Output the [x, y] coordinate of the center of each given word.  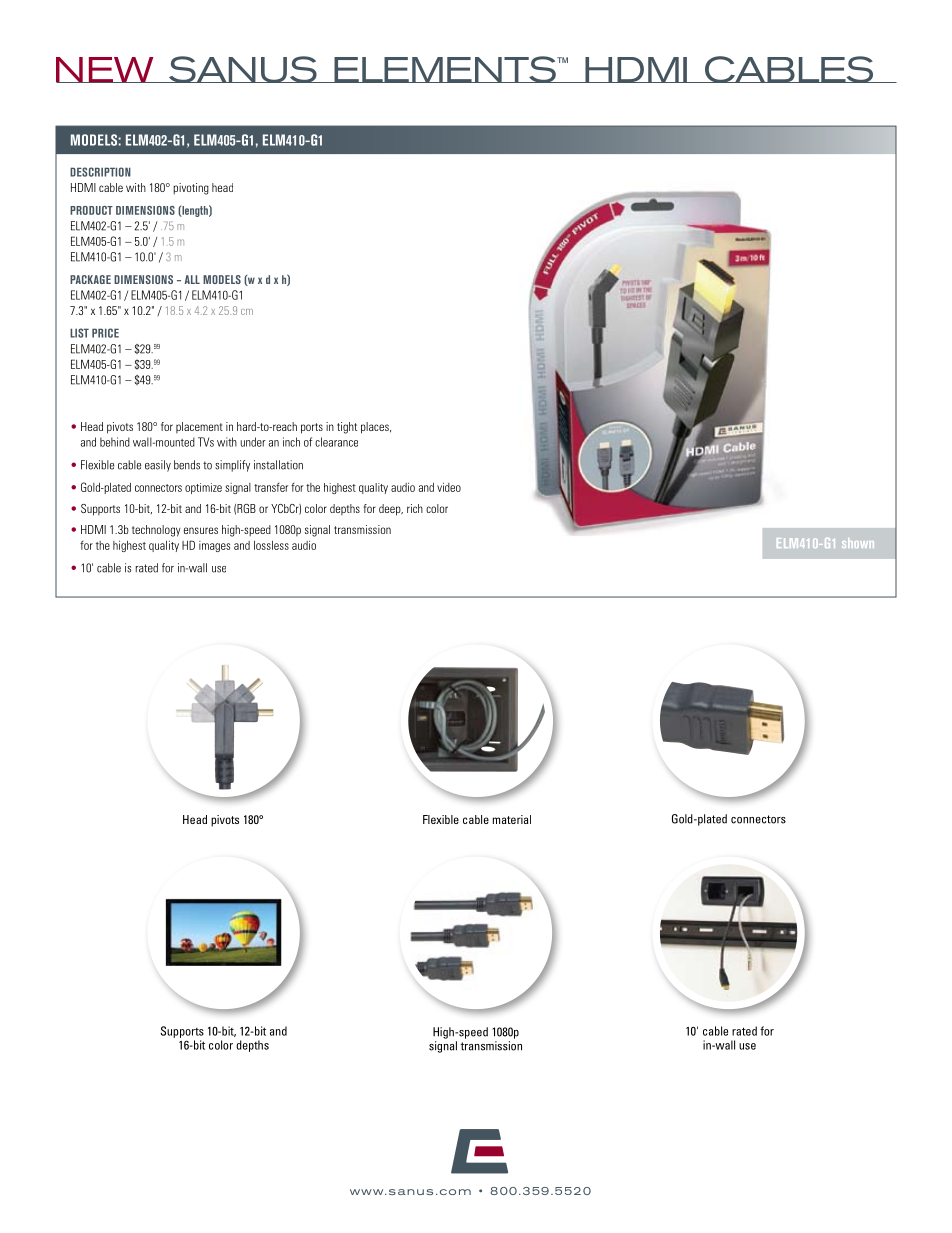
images [214, 546]
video [449, 487]
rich [415, 508]
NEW [106, 70]
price [105, 333]
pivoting [191, 189]
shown [858, 543]
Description [100, 172]
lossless [271, 545]
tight [347, 428]
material [512, 819]
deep [391, 510]
